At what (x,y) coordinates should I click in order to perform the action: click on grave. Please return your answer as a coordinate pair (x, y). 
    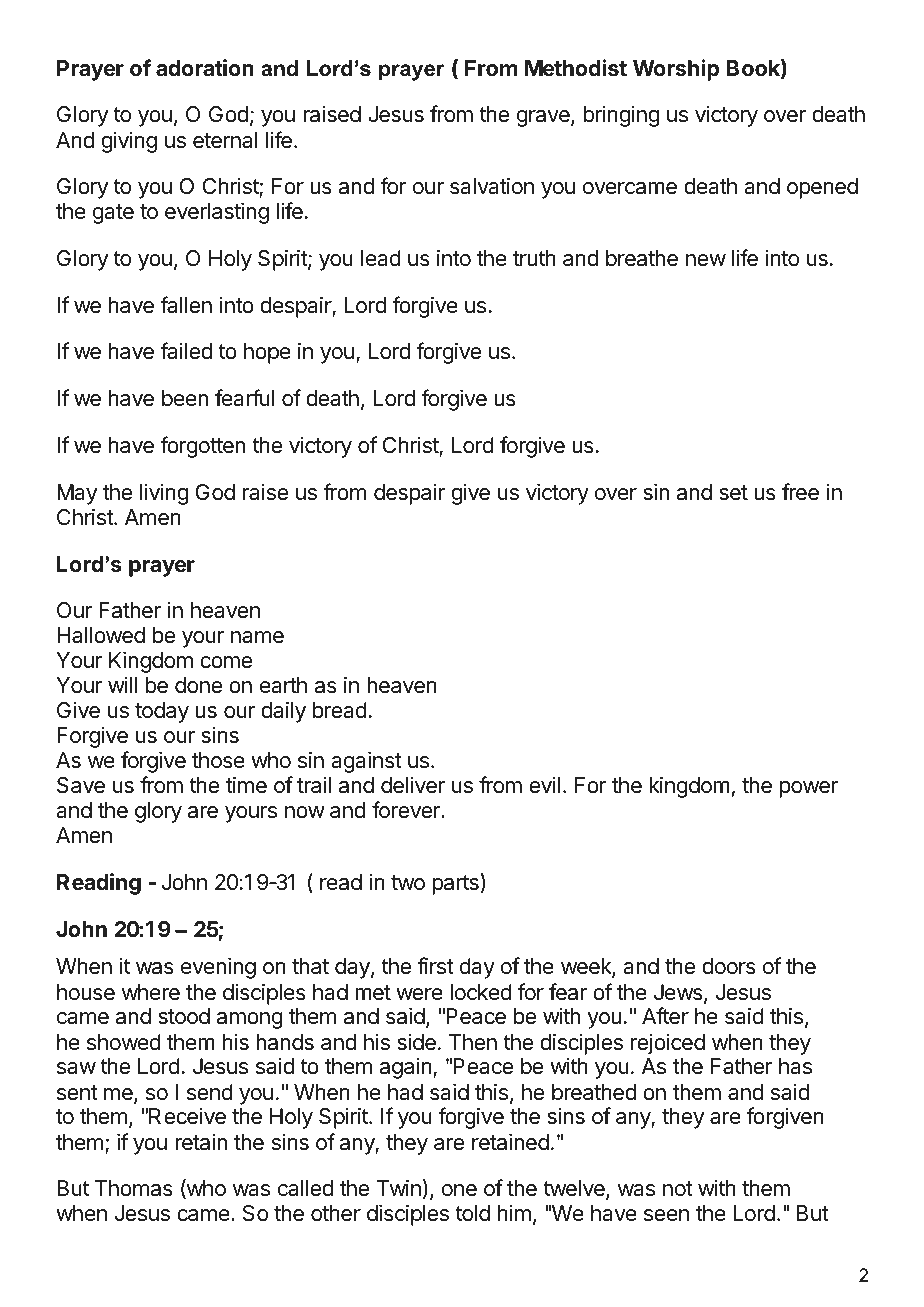
    Looking at the image, I should click on (544, 118).
